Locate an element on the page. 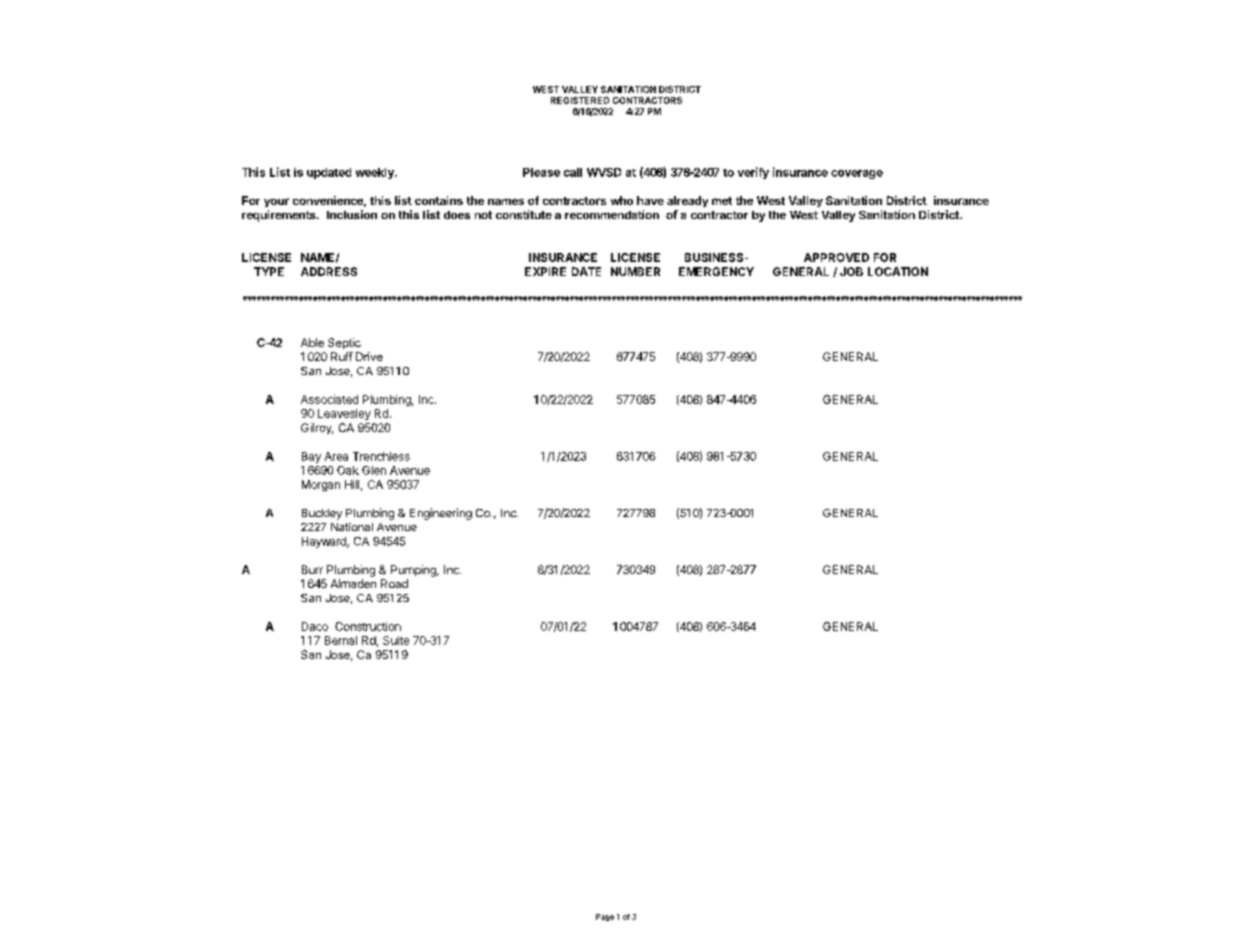 This page has width=1233, height=952. Associated is located at coordinates (329, 399).
